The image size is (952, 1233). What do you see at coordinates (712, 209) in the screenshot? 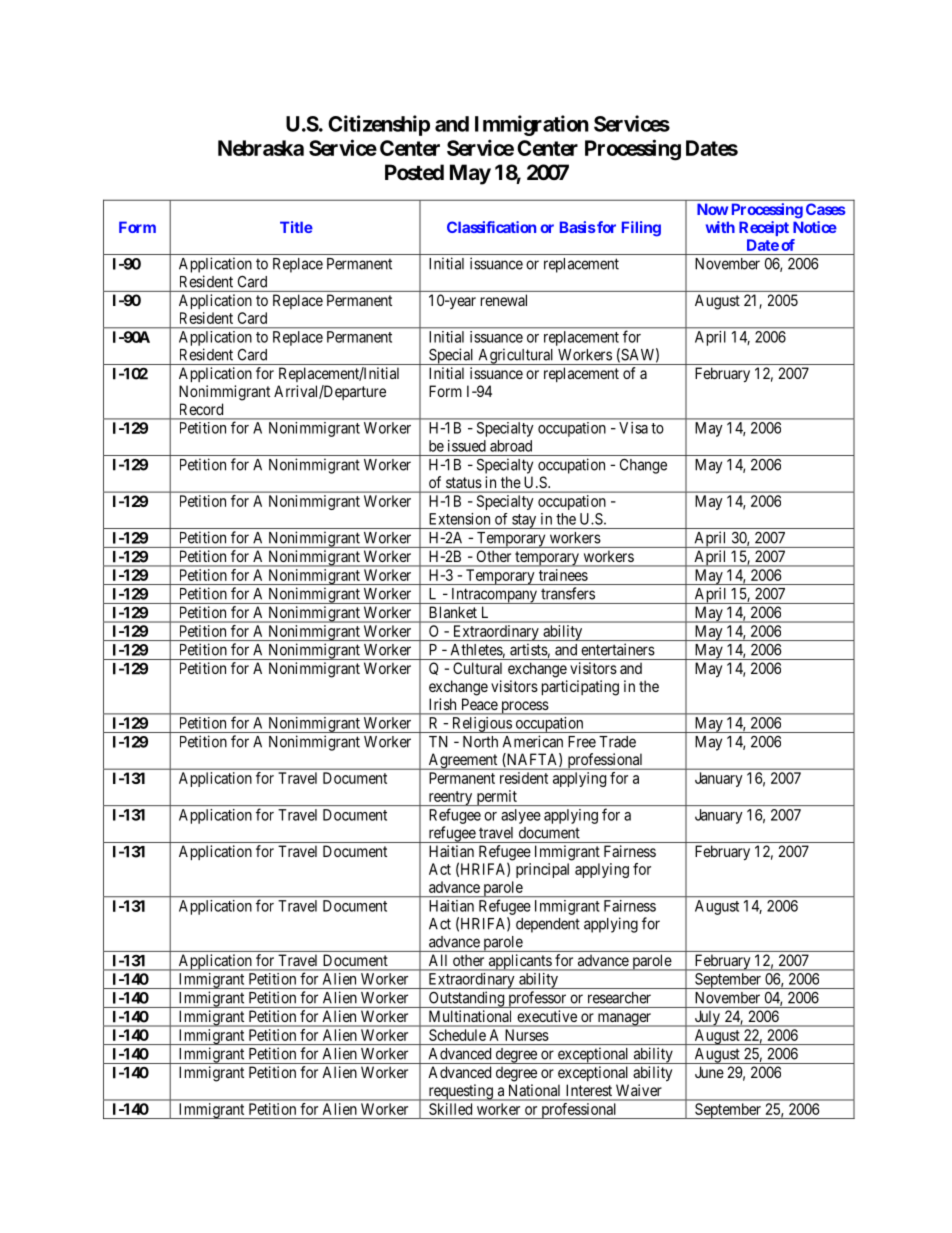
I see `Now` at bounding box center [712, 209].
